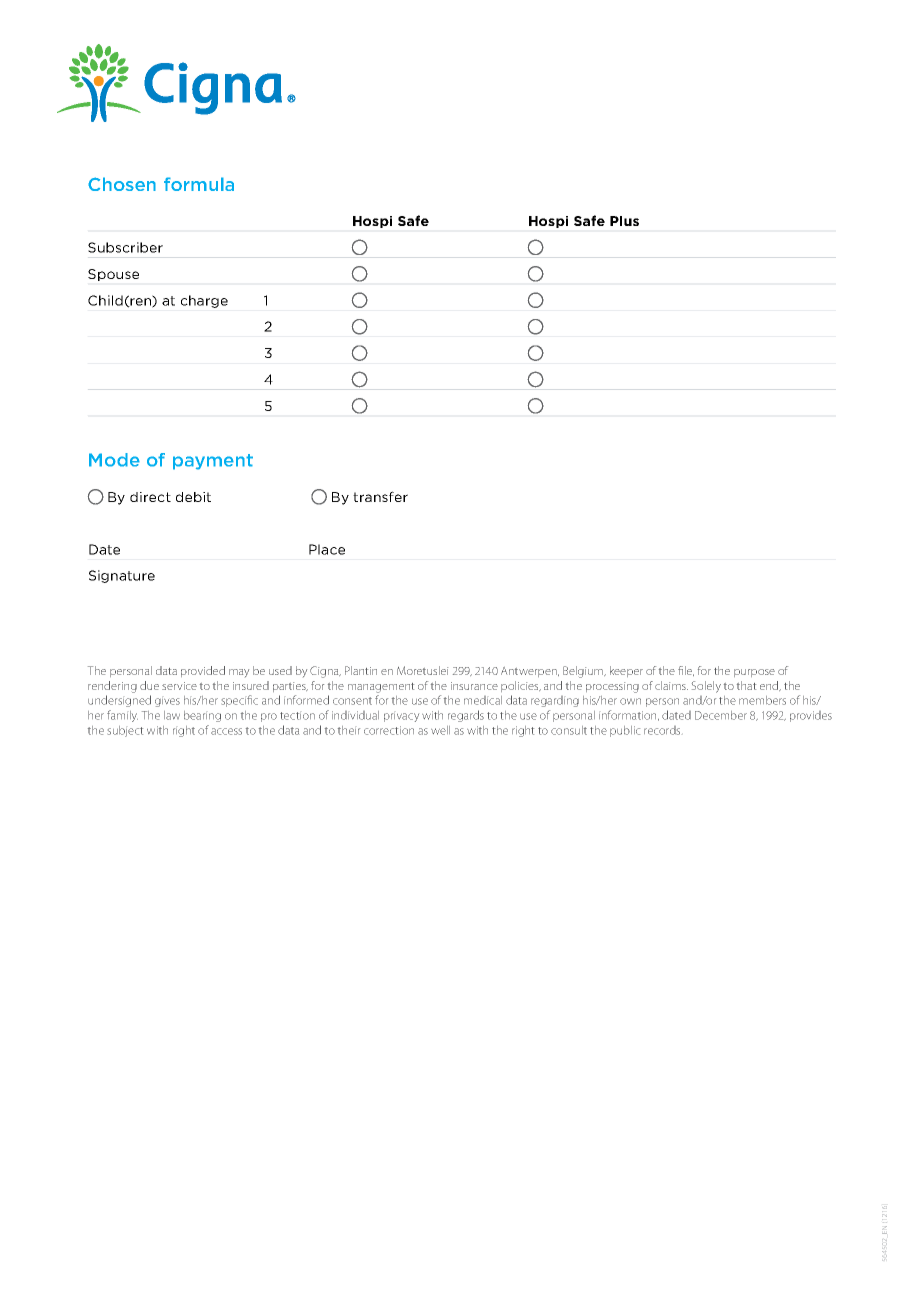 The width and height of the image is (924, 1308). Describe the element at coordinates (213, 462) in the image. I see `payment` at that location.
